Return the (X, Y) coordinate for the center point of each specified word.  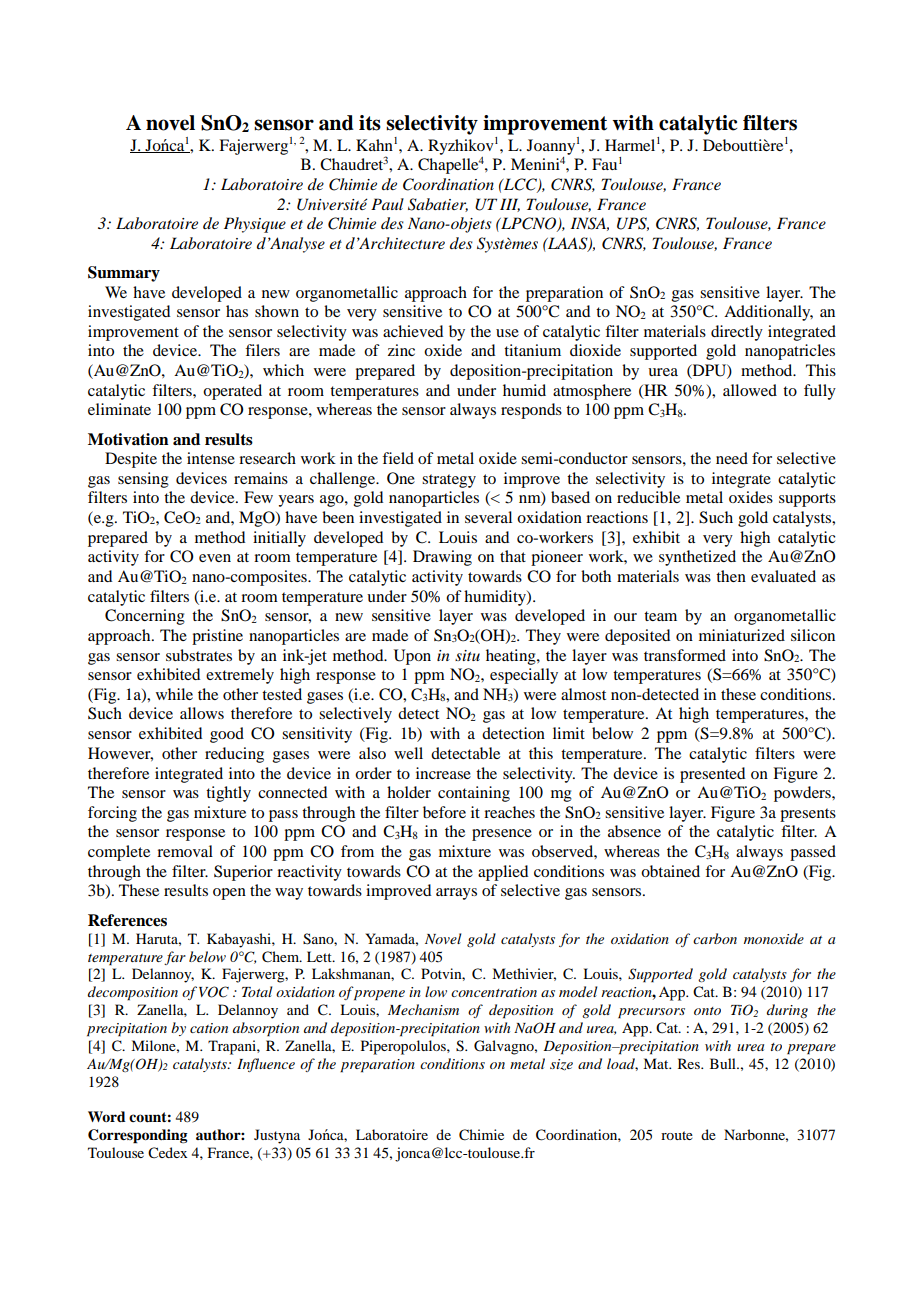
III (510, 205)
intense (211, 458)
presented (712, 775)
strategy (449, 481)
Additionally (768, 313)
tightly (228, 794)
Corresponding (138, 1136)
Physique (255, 225)
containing (474, 794)
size (561, 1065)
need (732, 458)
